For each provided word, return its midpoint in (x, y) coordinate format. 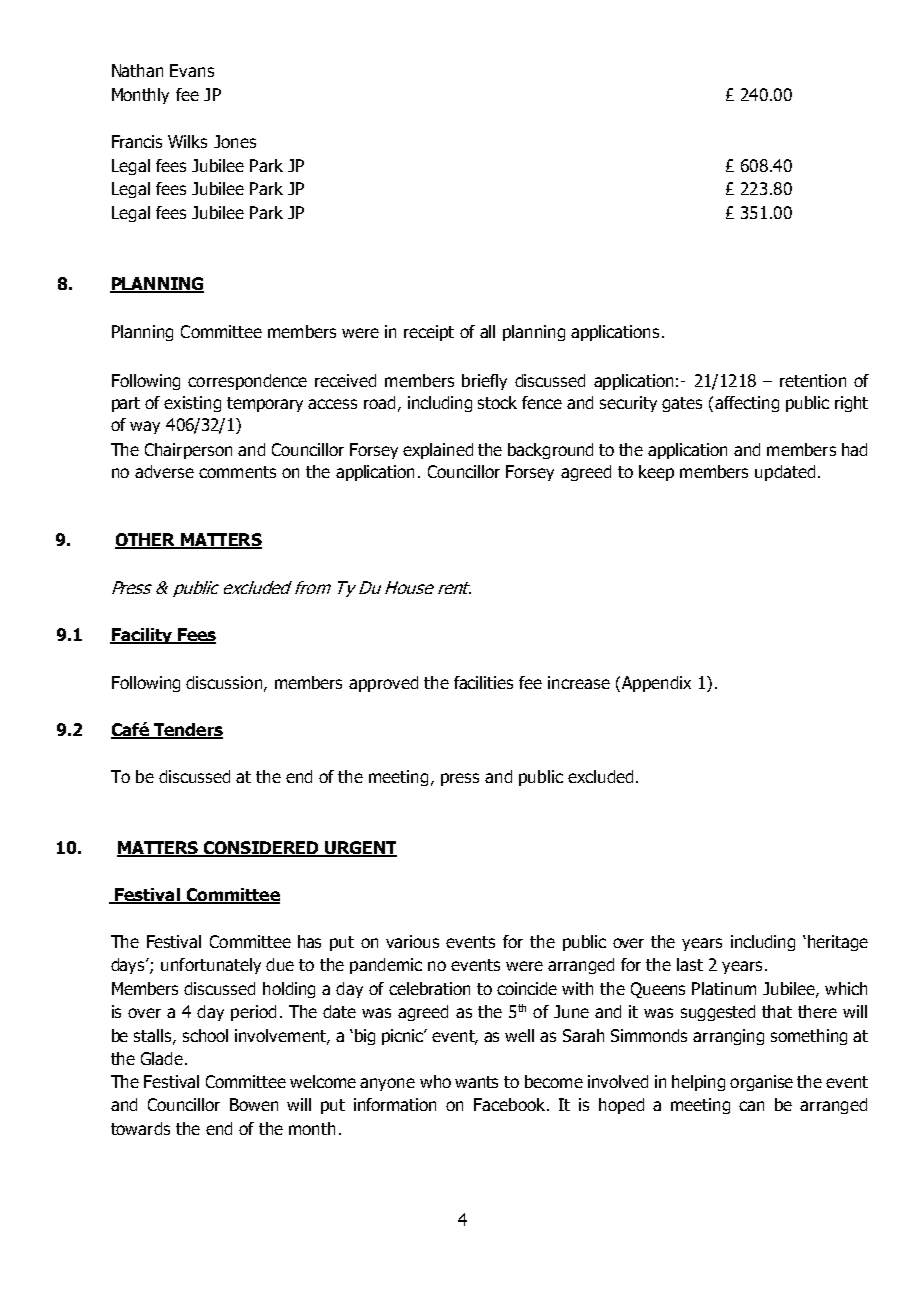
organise (761, 1083)
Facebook (511, 1104)
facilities (483, 682)
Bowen (254, 1104)
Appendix (656, 684)
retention (813, 380)
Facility (142, 636)
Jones (235, 141)
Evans (192, 70)
